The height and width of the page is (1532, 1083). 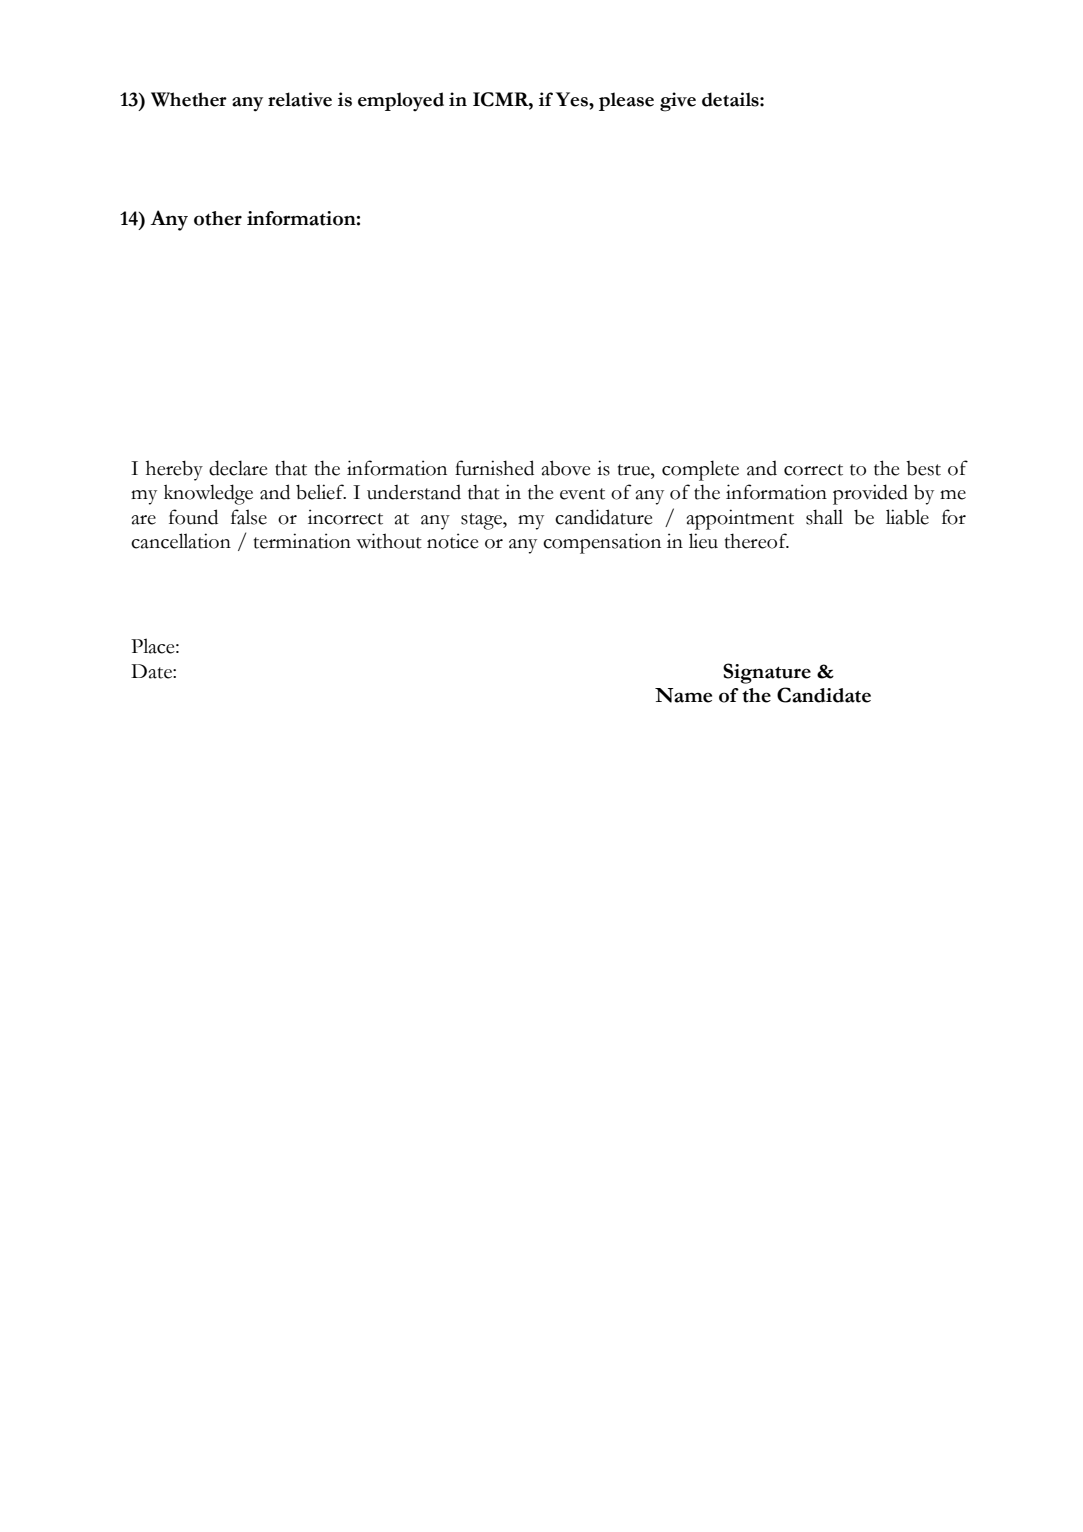 What do you see at coordinates (300, 99) in the page?
I see `relative` at bounding box center [300, 99].
